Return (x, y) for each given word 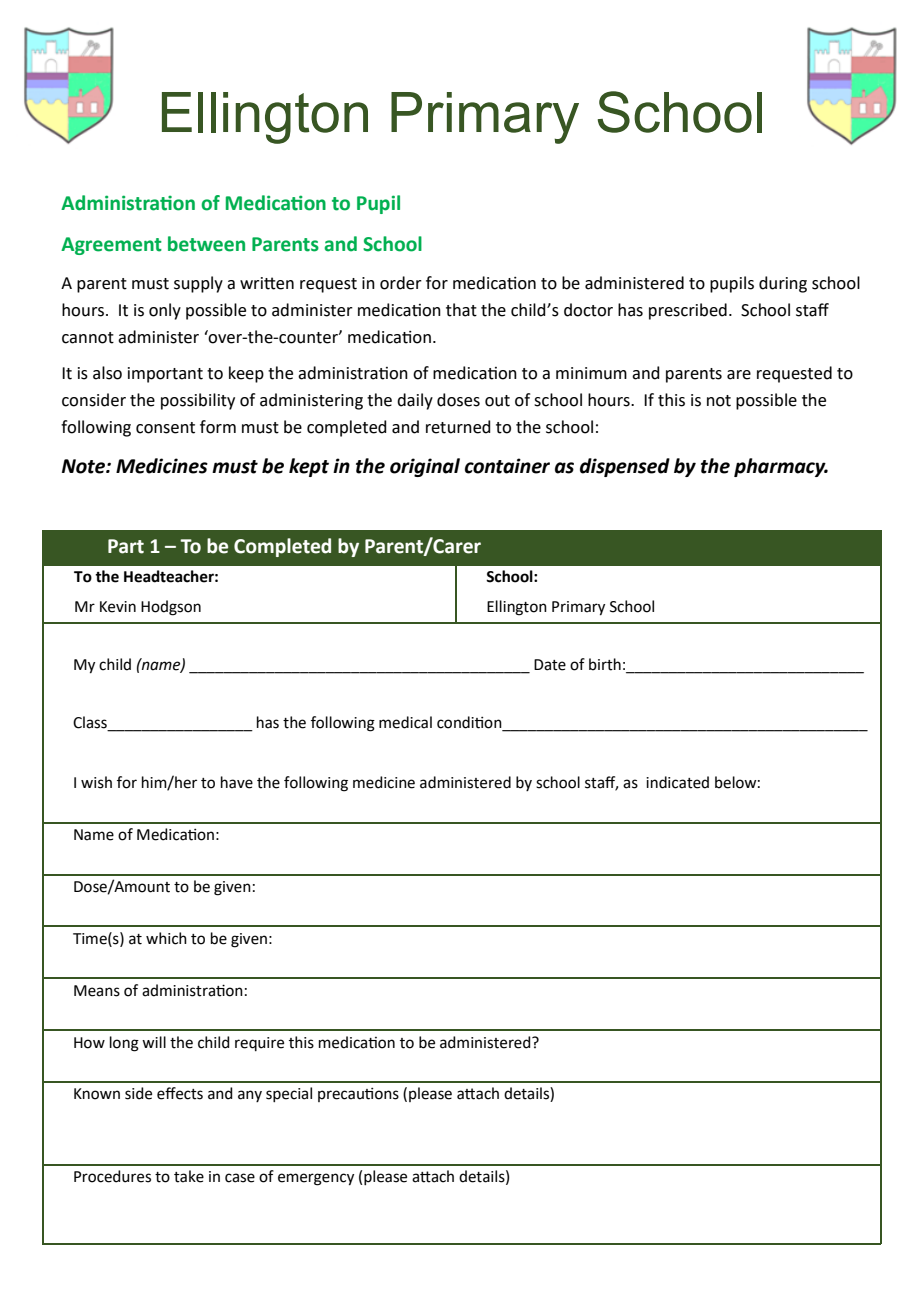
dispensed (625, 467)
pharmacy (781, 467)
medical (405, 722)
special (289, 1094)
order (401, 283)
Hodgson (171, 608)
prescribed (688, 311)
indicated (677, 782)
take (189, 1176)
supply (198, 284)
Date (550, 665)
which (166, 938)
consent (165, 428)
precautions (358, 1095)
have (237, 782)
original (425, 467)
